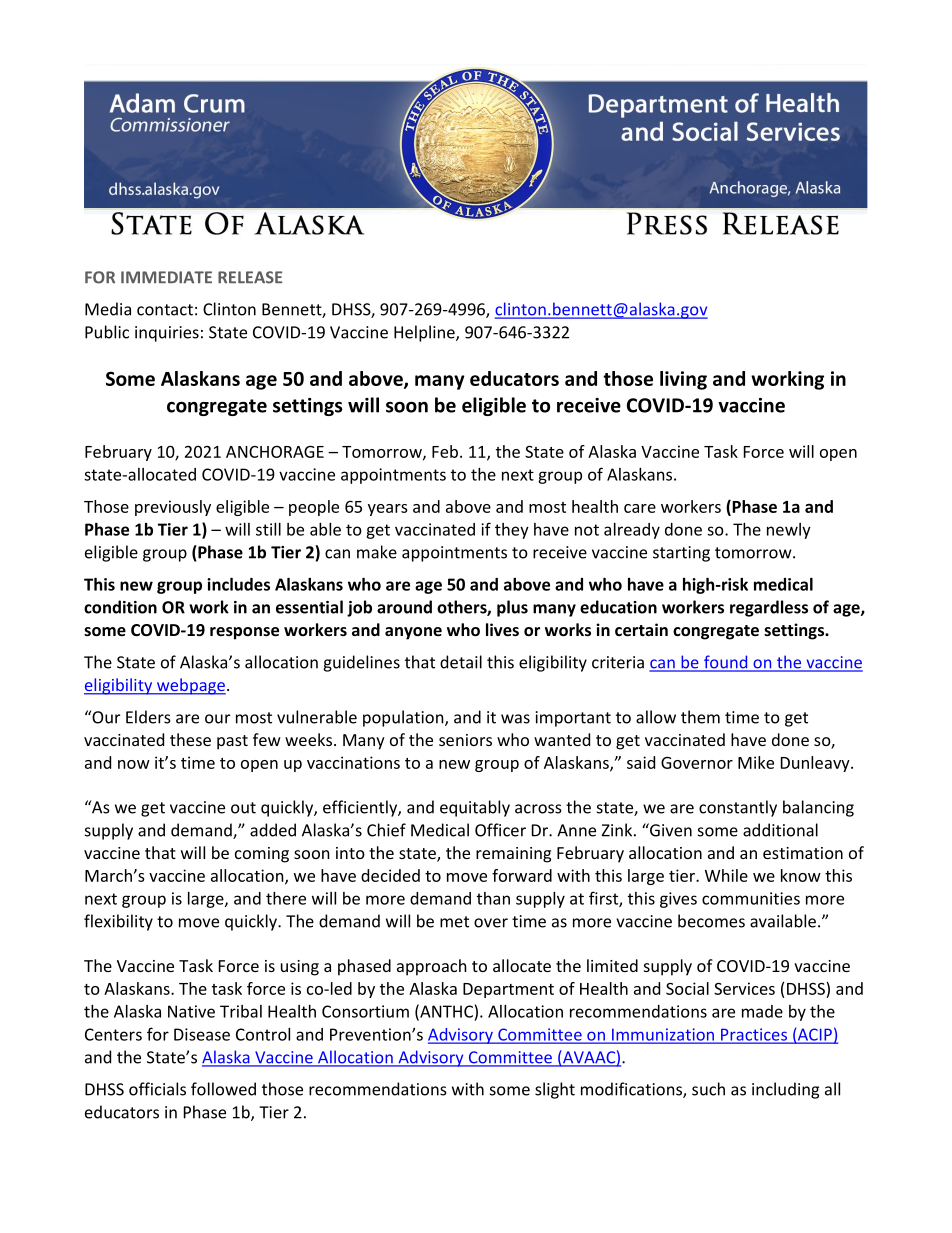 The width and height of the page is (952, 1233). Describe the element at coordinates (425, 333) in the page. I see `Helpline` at that location.
